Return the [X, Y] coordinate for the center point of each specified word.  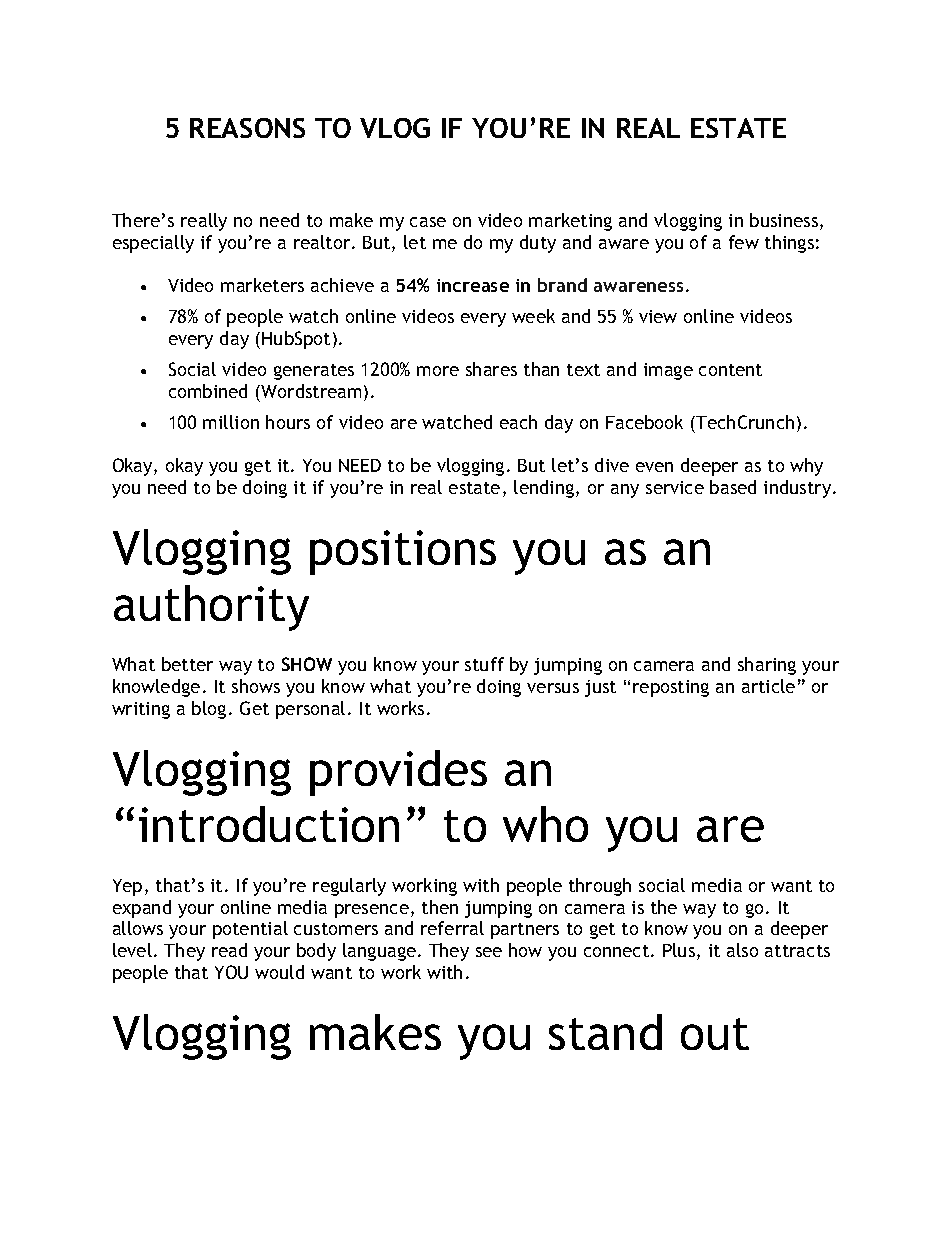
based [733, 487]
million [231, 422]
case [428, 222]
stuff [484, 664]
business [784, 220]
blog [209, 710]
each [518, 422]
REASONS [247, 128]
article [768, 686]
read [229, 950]
